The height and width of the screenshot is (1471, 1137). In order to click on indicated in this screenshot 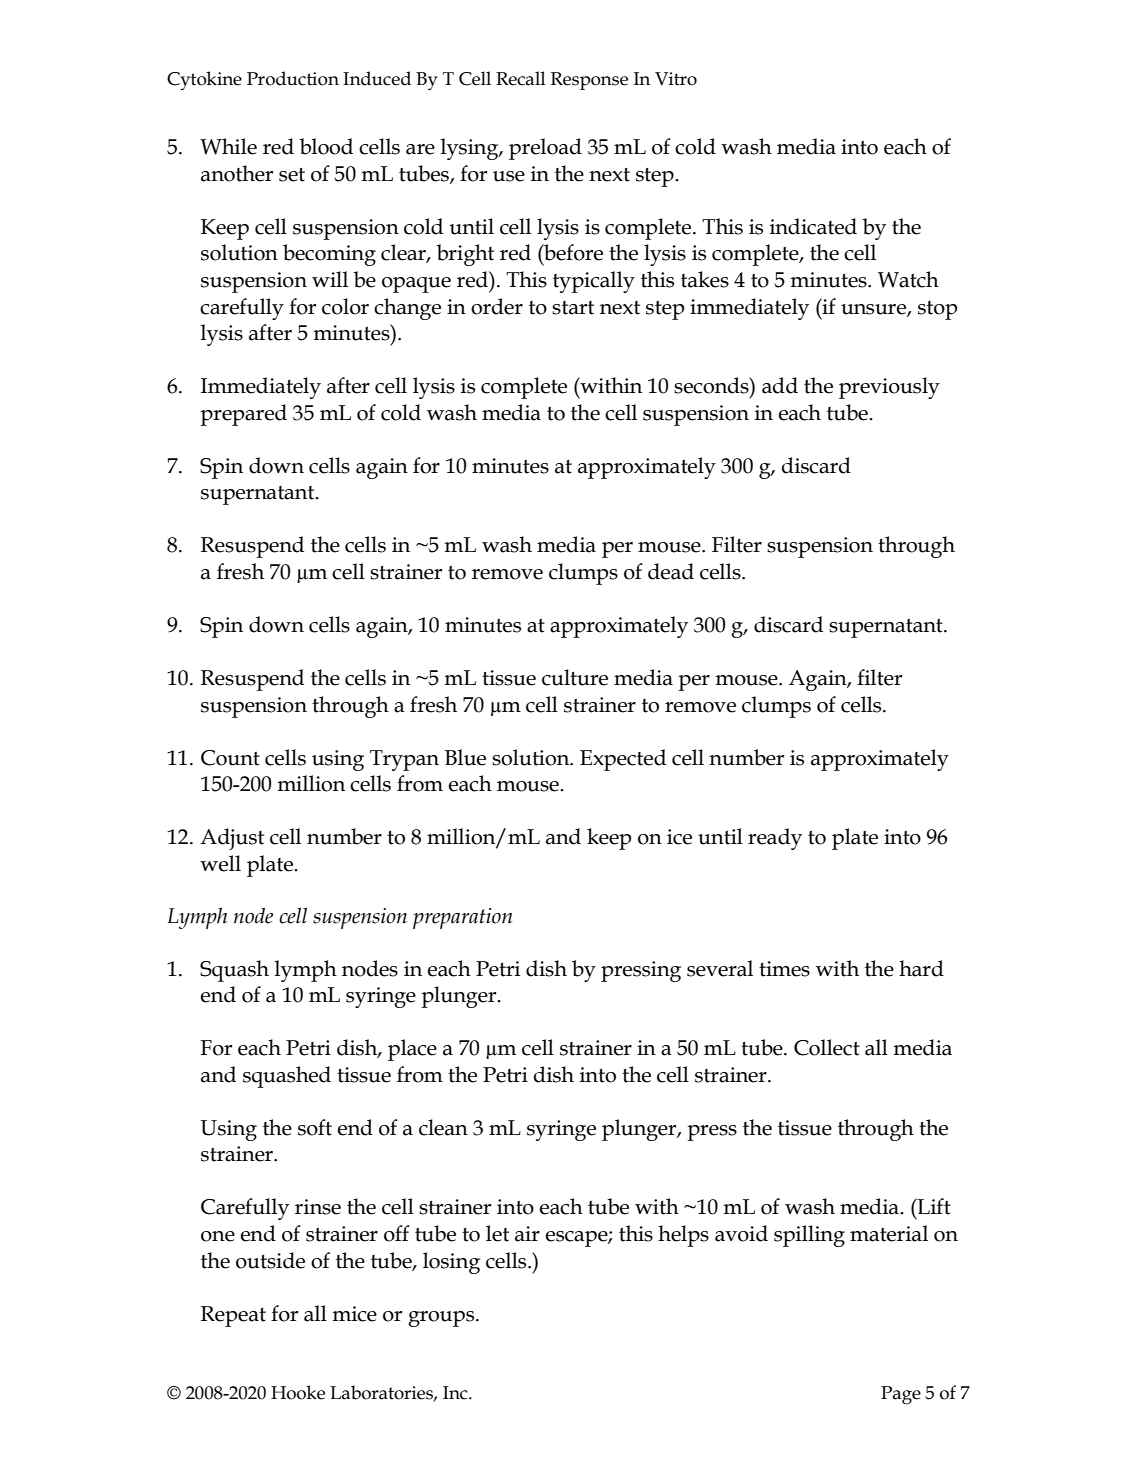, I will do `click(813, 226)`.
